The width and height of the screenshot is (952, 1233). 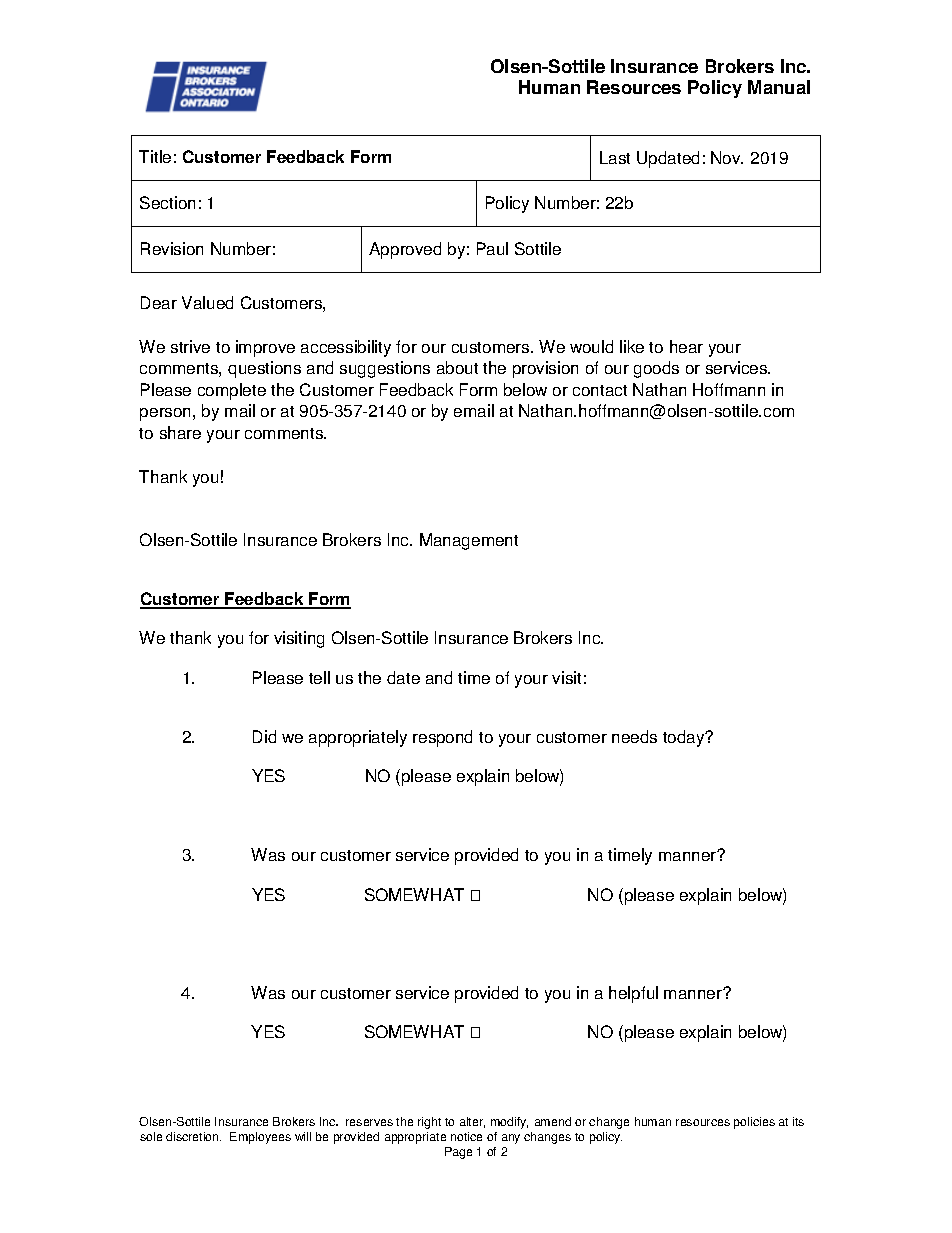 I want to click on about, so click(x=457, y=367).
